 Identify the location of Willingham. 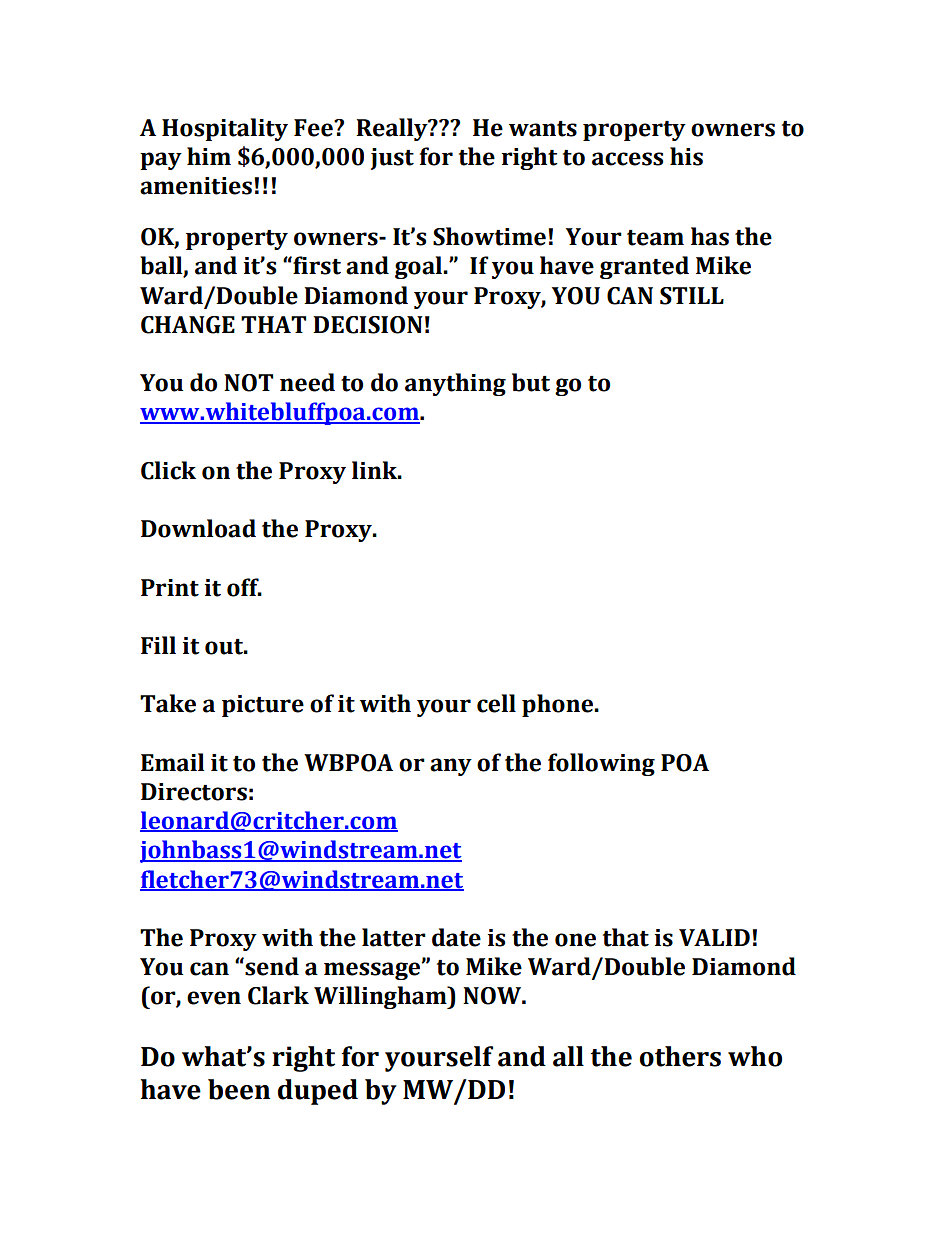
(381, 997).
